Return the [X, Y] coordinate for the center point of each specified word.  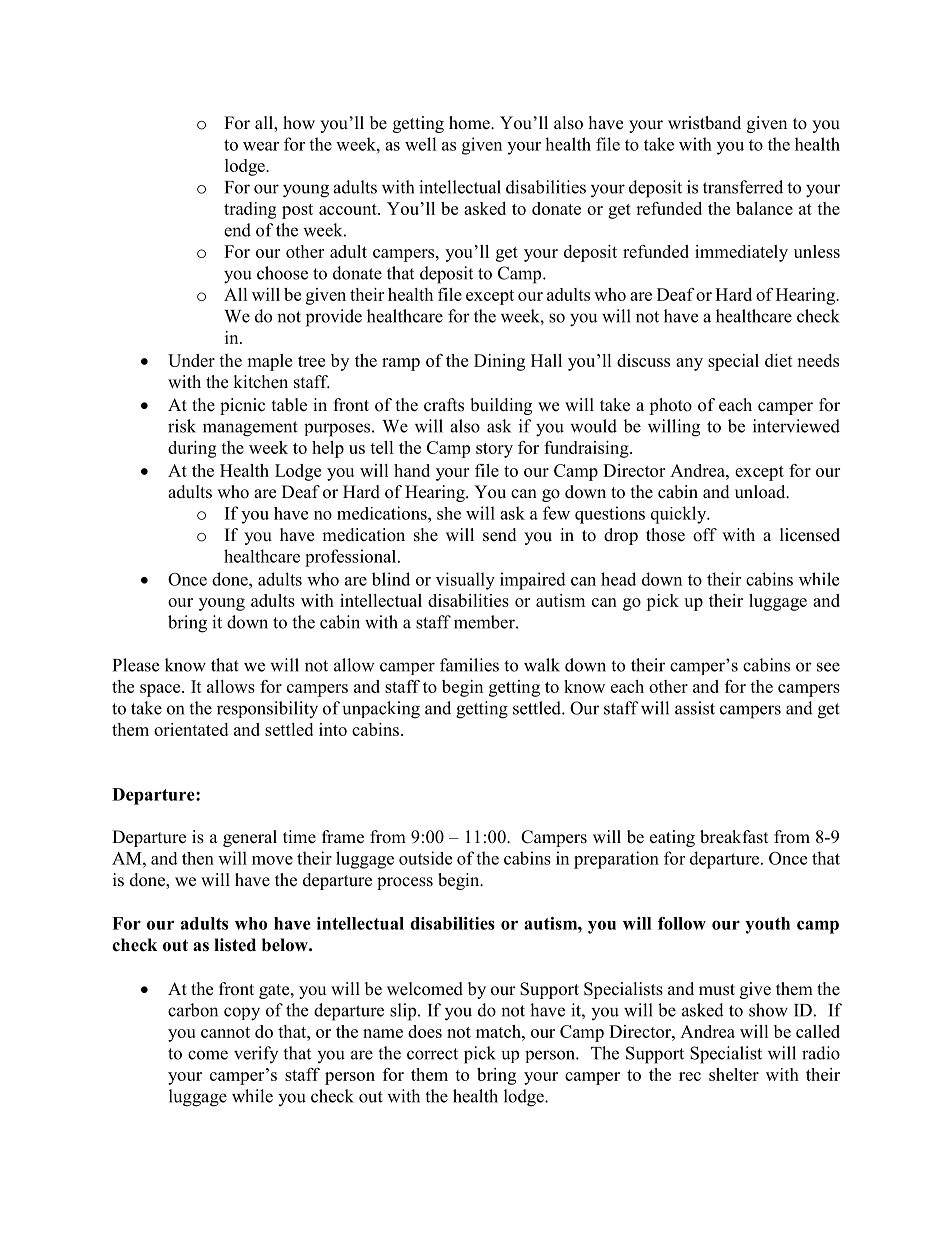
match [499, 1031]
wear [261, 146]
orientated [191, 729]
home [470, 123]
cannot [225, 1032]
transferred [743, 187]
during [192, 449]
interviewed [796, 426]
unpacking [381, 710]
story [494, 450]
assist [695, 708]
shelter [734, 1074]
